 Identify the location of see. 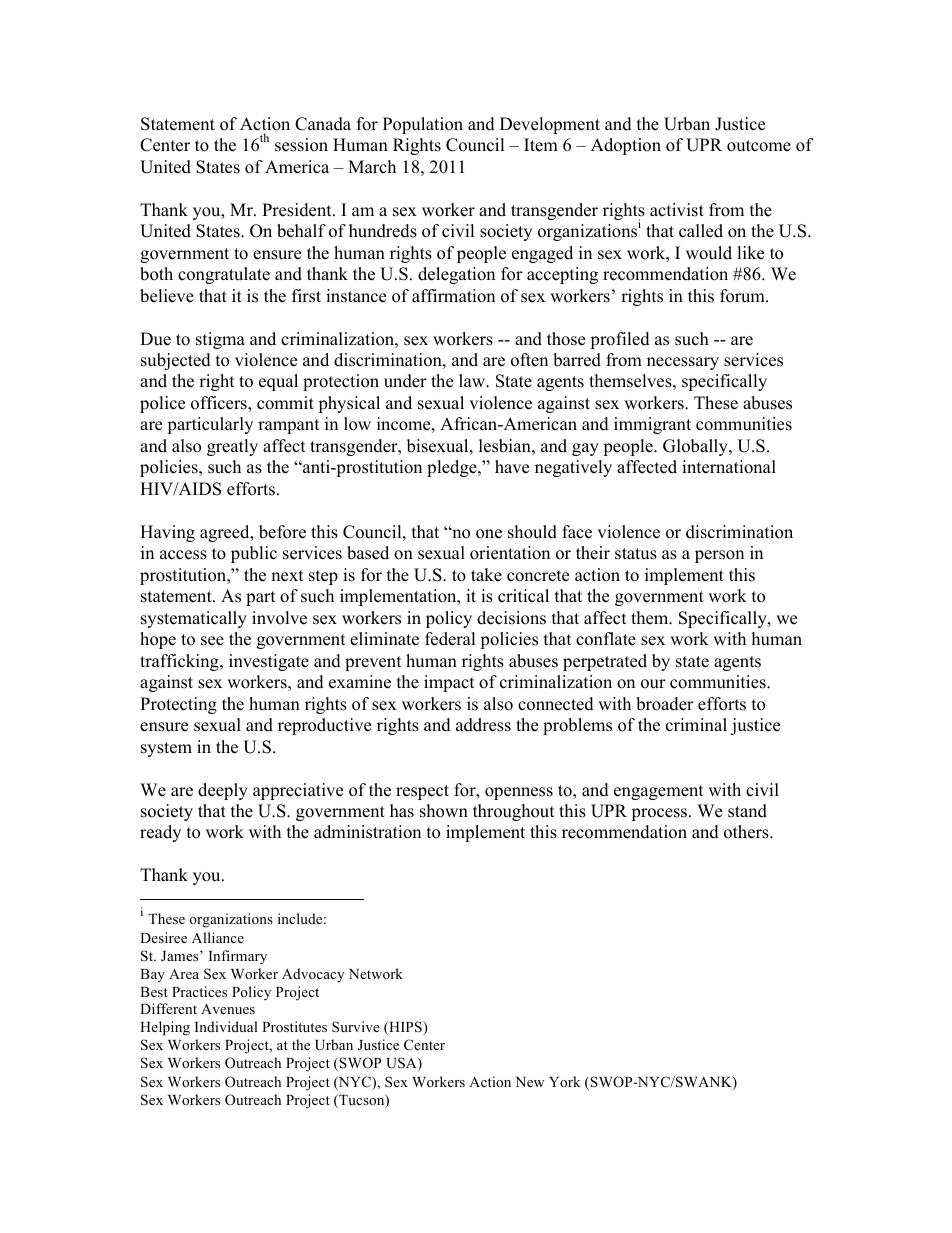
(212, 641).
